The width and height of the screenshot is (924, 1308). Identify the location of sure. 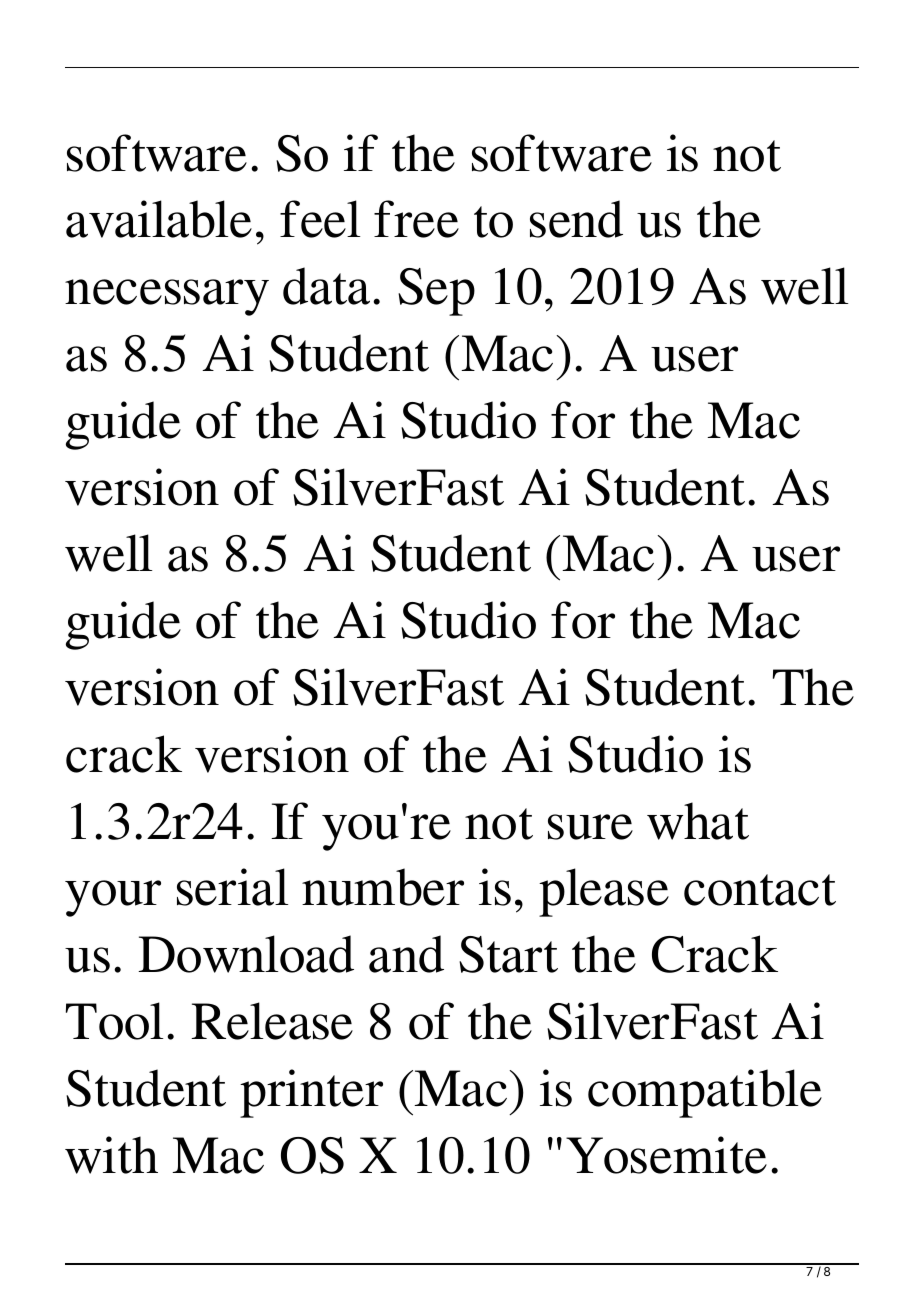
(590, 827).
